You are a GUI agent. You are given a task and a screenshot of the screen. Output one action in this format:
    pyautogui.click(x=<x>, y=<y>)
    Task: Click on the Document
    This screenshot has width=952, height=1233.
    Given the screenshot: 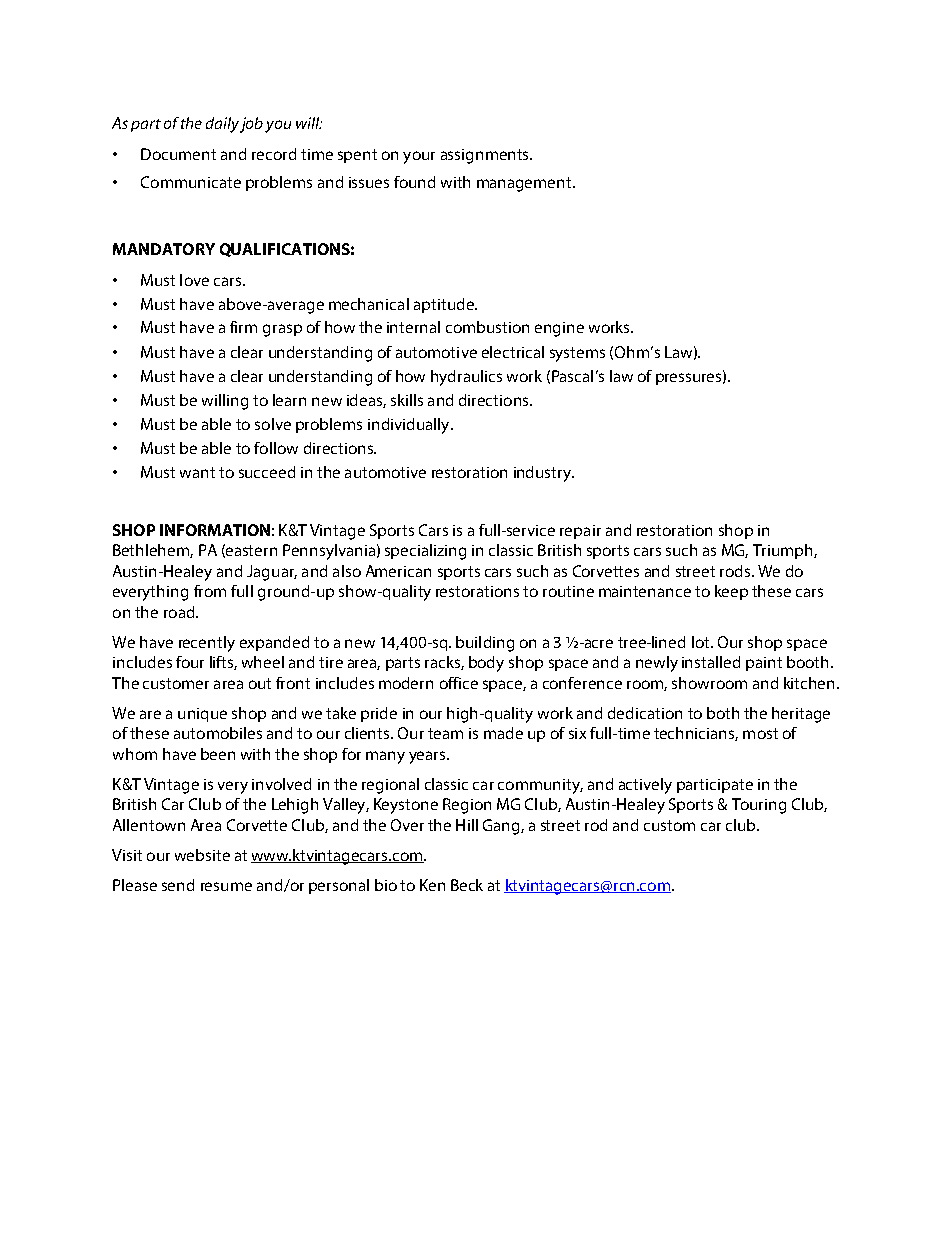 What is the action you would take?
    pyautogui.click(x=178, y=154)
